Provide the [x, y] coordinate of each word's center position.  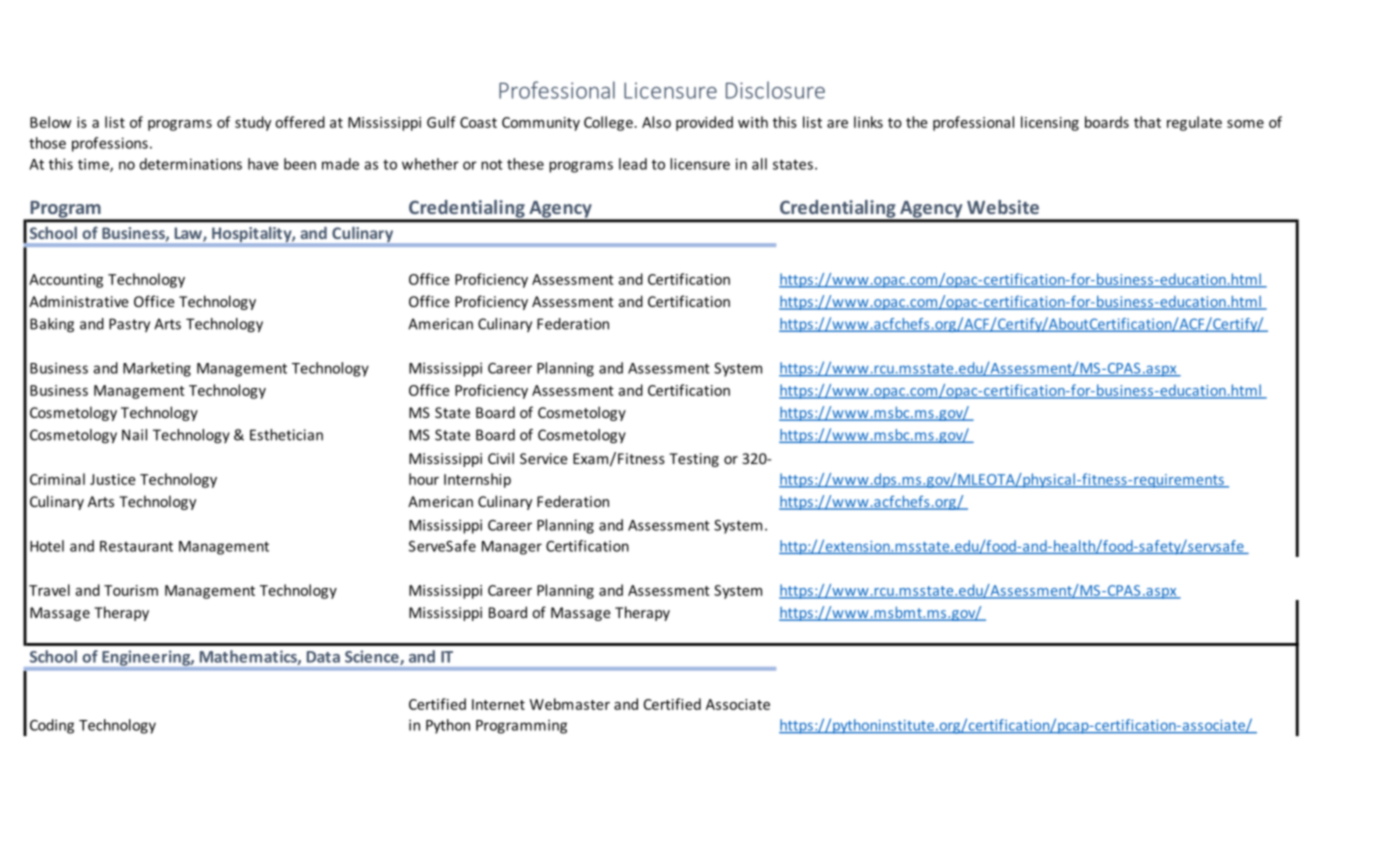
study [253, 123]
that [1147, 122]
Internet [498, 704]
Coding [52, 726]
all [759, 164]
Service [544, 458]
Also [656, 122]
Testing [694, 460]
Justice [113, 479]
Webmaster [570, 704]
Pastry [129, 325]
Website [1003, 207]
